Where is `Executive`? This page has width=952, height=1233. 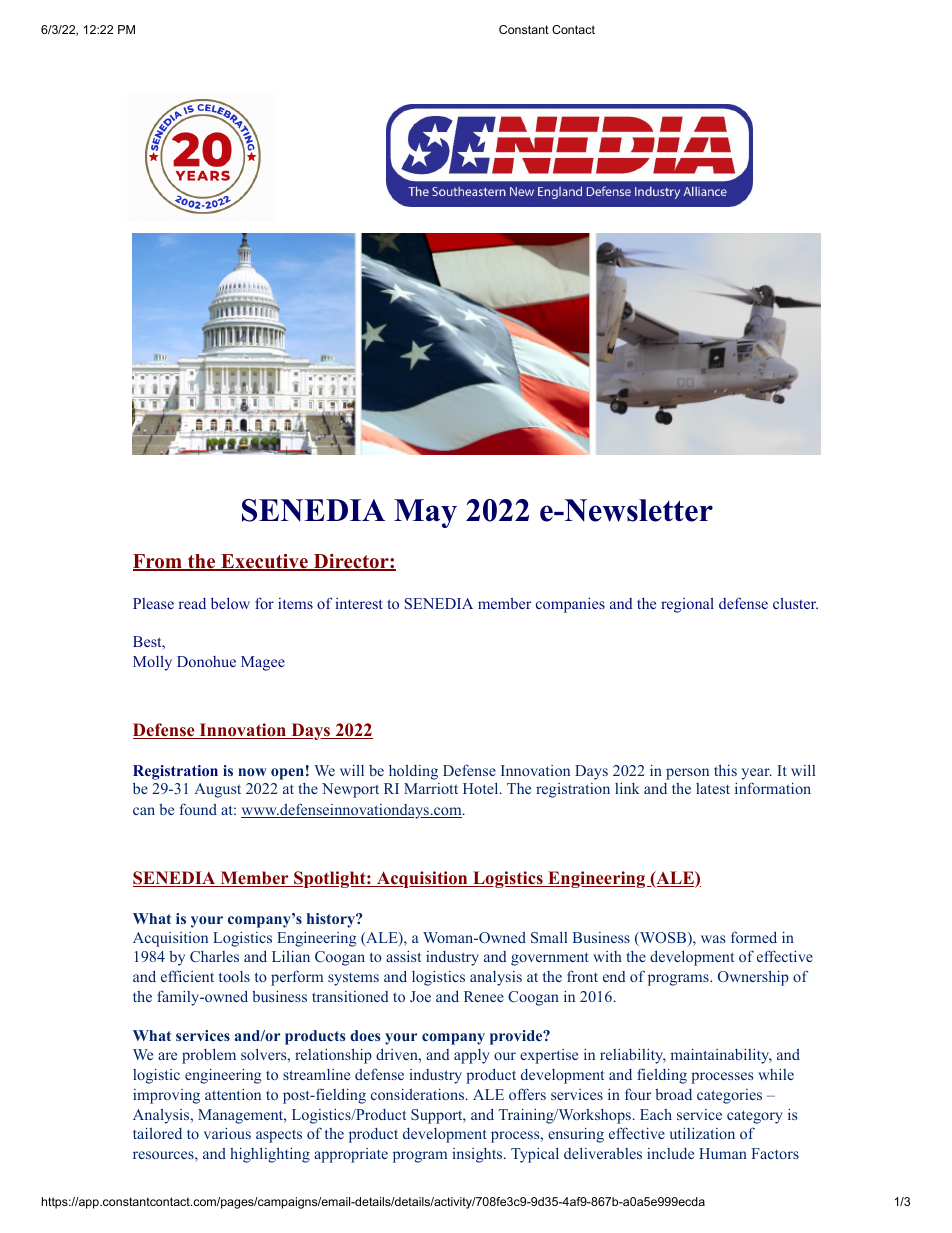
Executive is located at coordinates (264, 562).
